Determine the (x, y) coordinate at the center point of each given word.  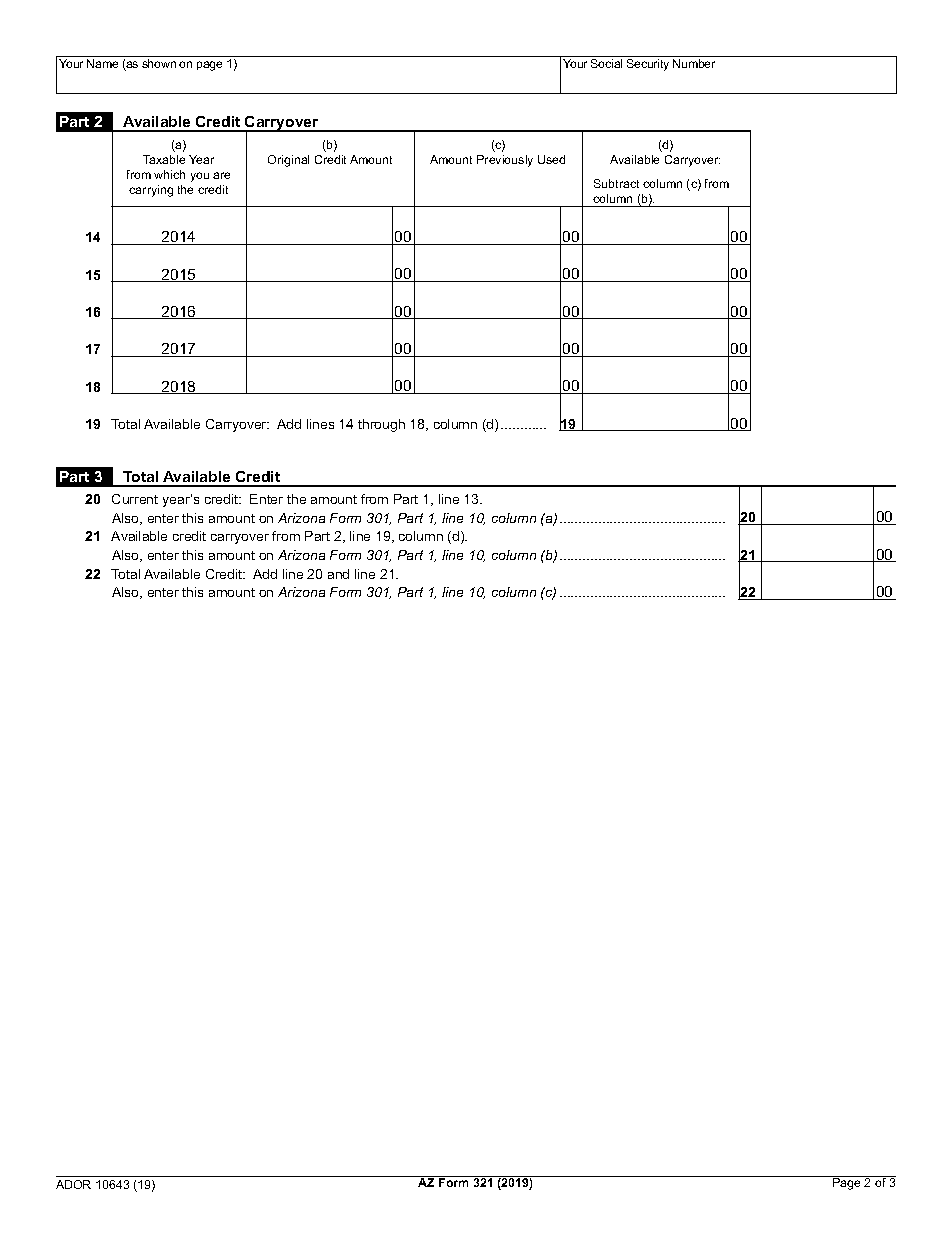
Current (135, 499)
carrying (151, 191)
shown (159, 63)
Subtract (616, 183)
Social (606, 63)
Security (648, 65)
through (381, 425)
